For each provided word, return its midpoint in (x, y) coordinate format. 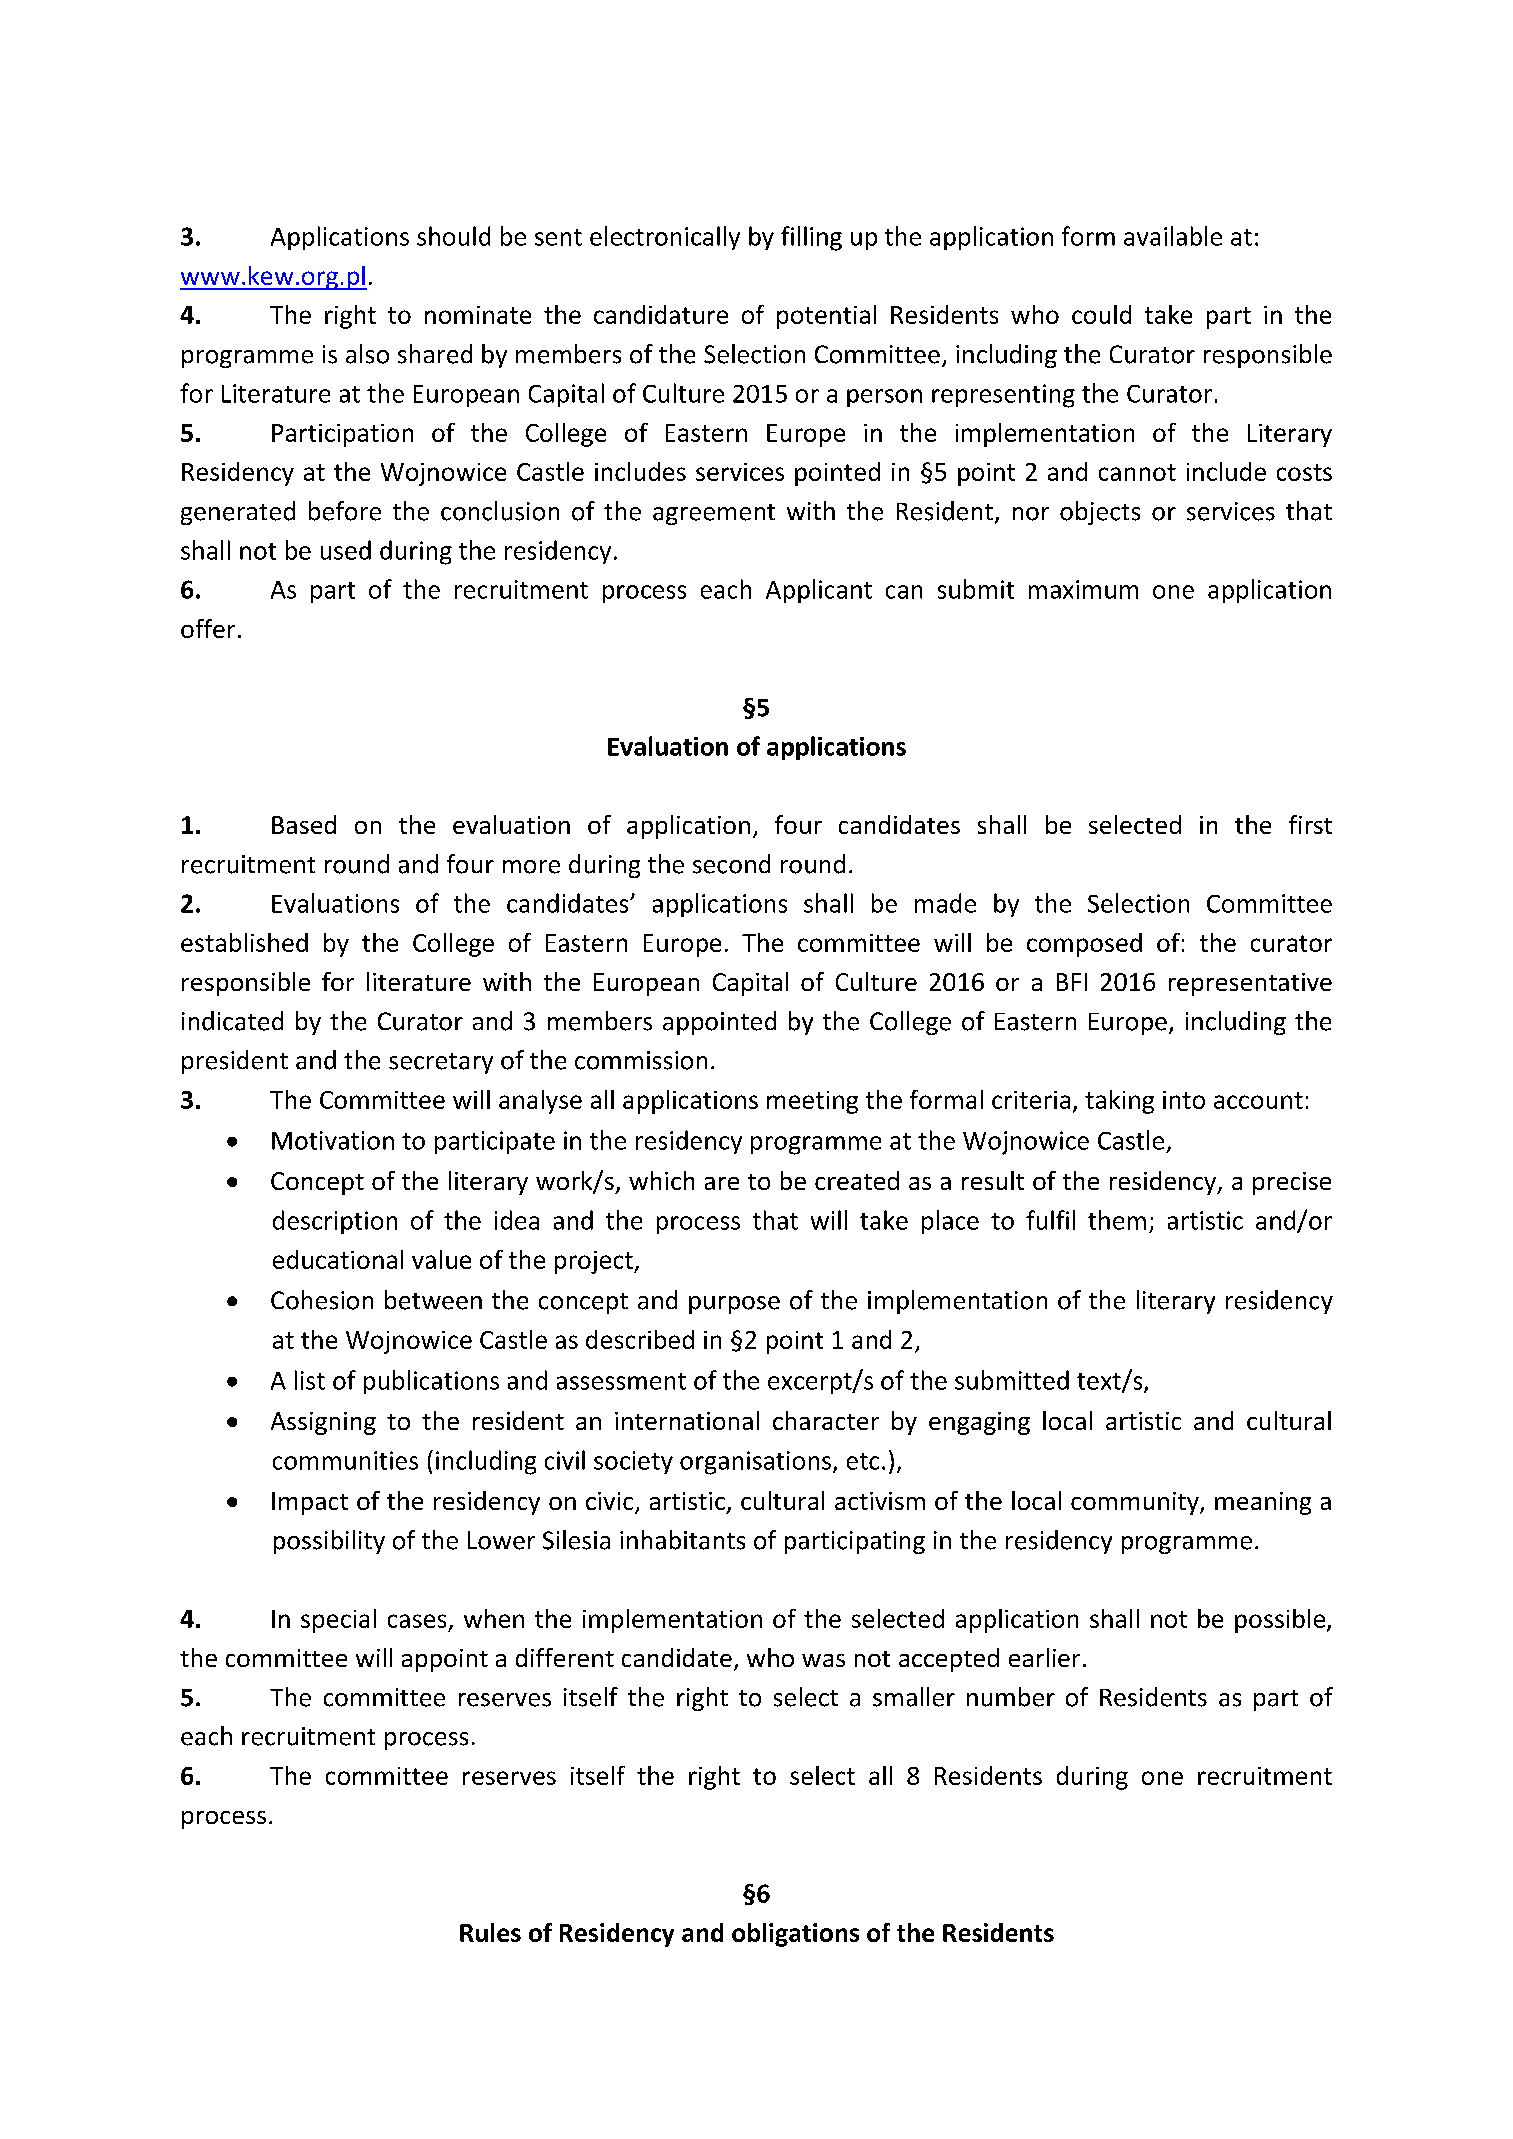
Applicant (819, 591)
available (1173, 236)
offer (208, 628)
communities (345, 1460)
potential (826, 317)
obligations (795, 1935)
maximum (1083, 589)
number (1011, 1697)
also (367, 354)
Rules (490, 1932)
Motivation (333, 1140)
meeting (812, 1102)
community (1136, 1503)
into (1184, 1100)
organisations (755, 1463)
